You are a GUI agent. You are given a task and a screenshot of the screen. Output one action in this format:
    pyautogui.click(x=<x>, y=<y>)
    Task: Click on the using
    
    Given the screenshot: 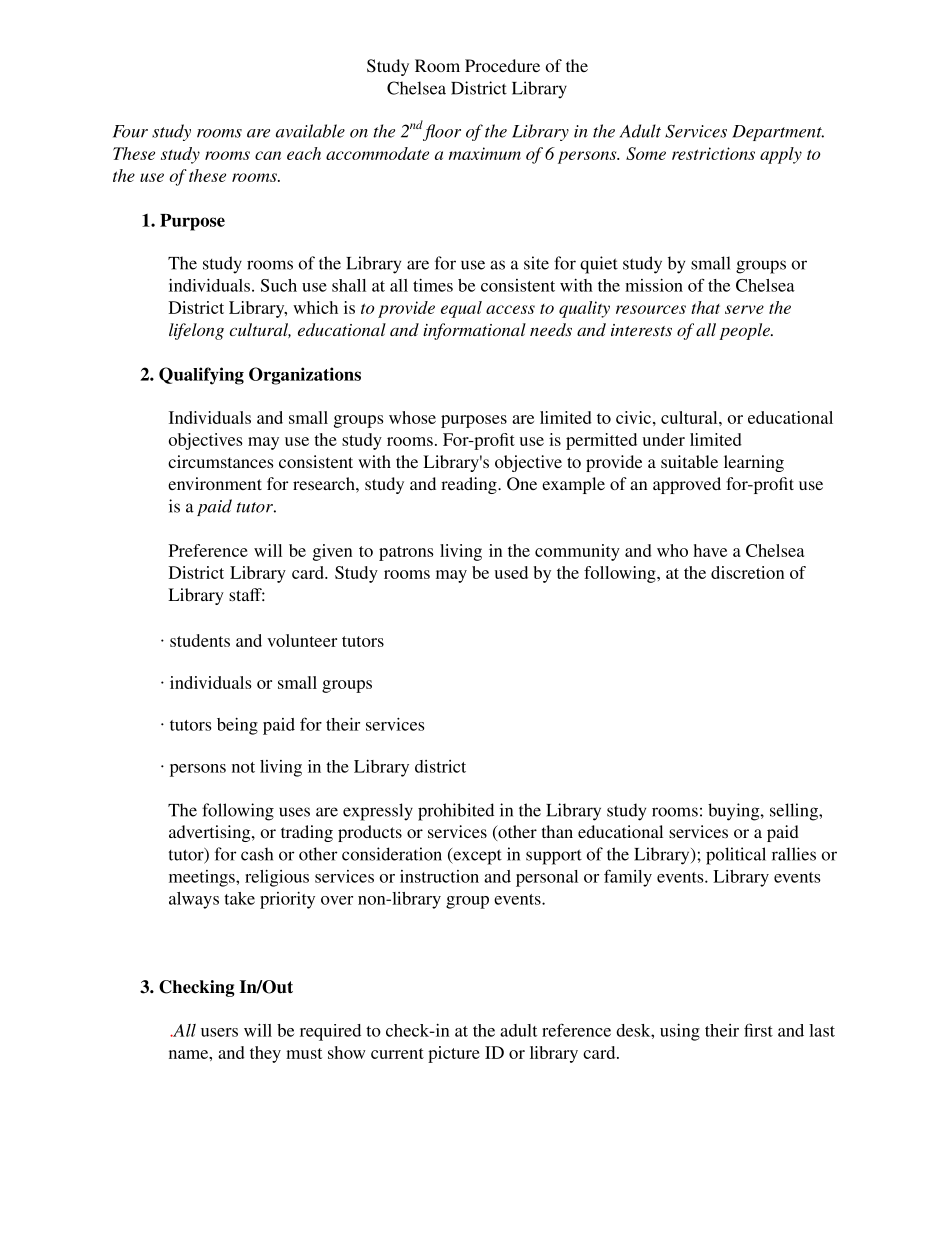 What is the action you would take?
    pyautogui.click(x=680, y=1032)
